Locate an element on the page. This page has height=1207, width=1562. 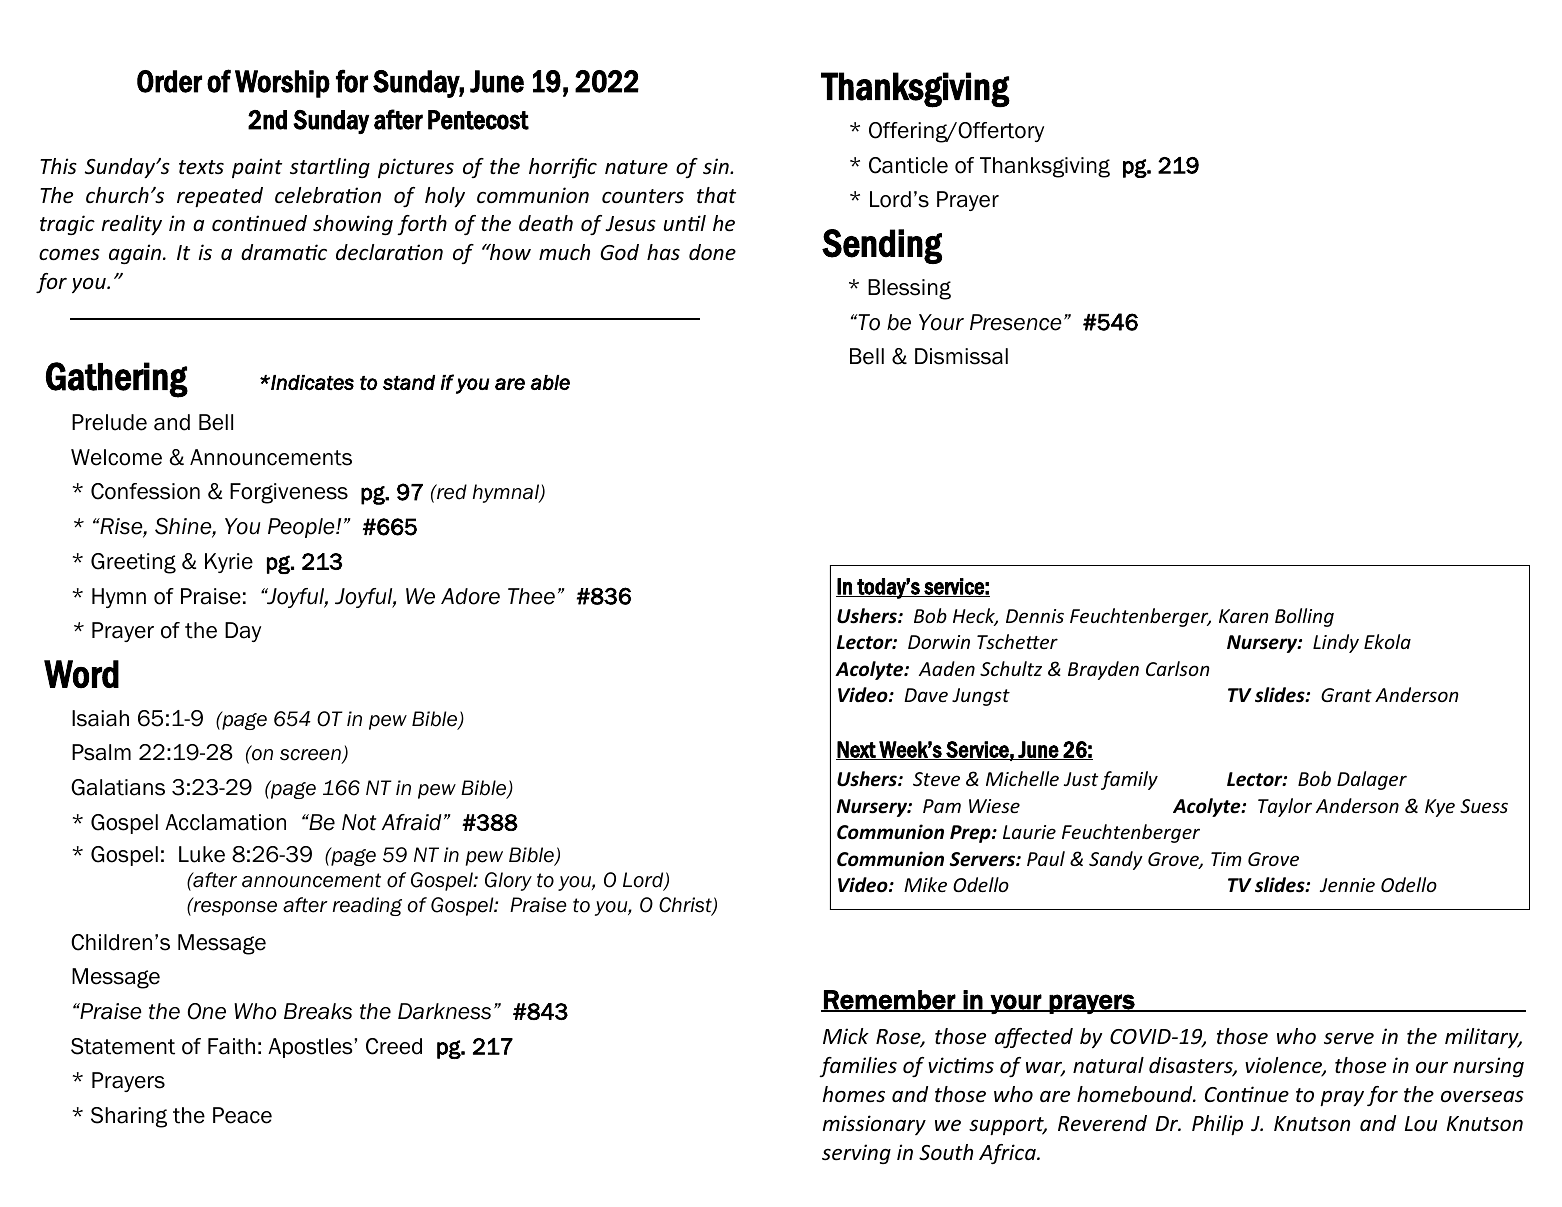
Peace is located at coordinates (242, 1115).
